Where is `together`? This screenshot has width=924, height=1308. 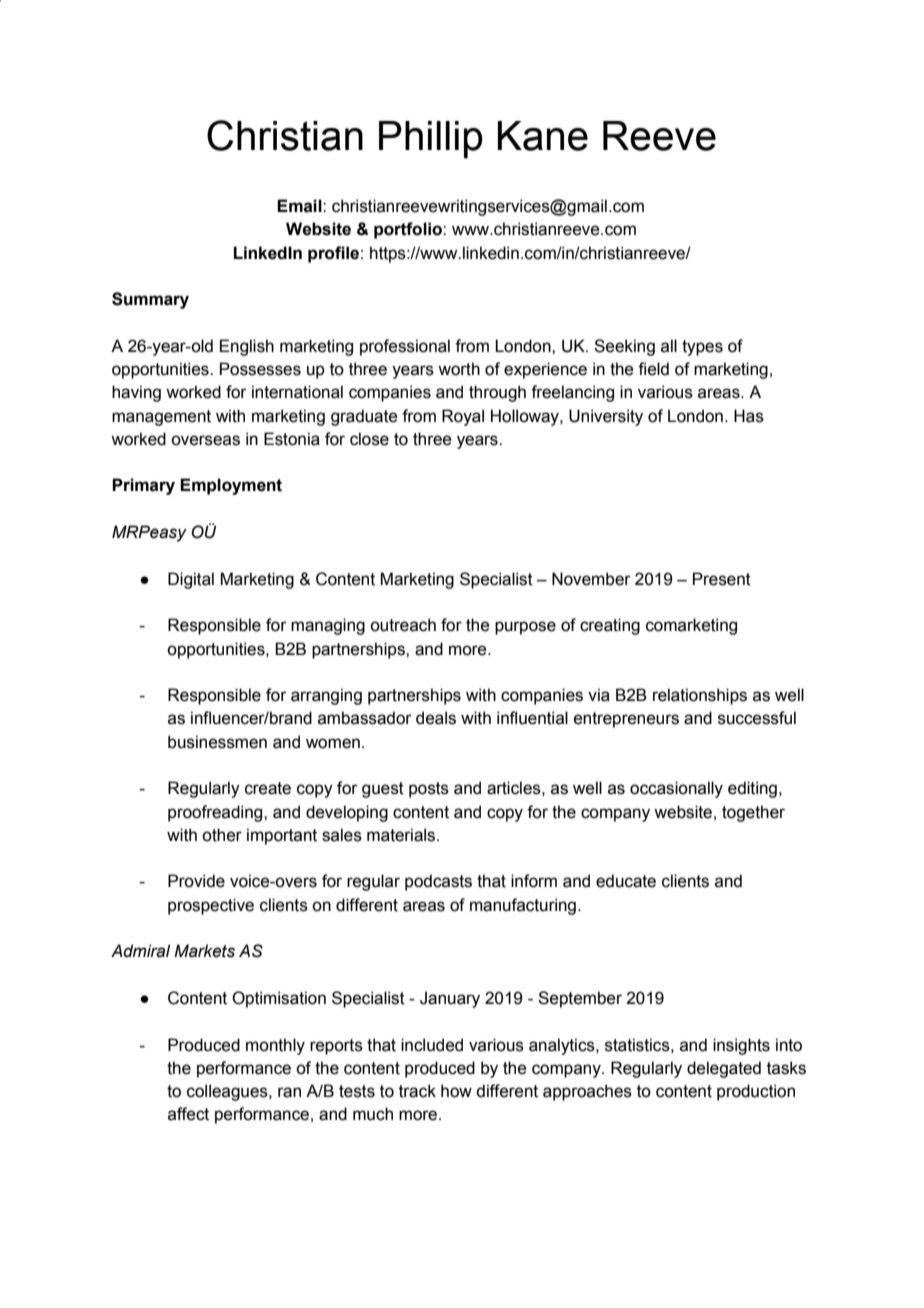
together is located at coordinates (753, 813).
